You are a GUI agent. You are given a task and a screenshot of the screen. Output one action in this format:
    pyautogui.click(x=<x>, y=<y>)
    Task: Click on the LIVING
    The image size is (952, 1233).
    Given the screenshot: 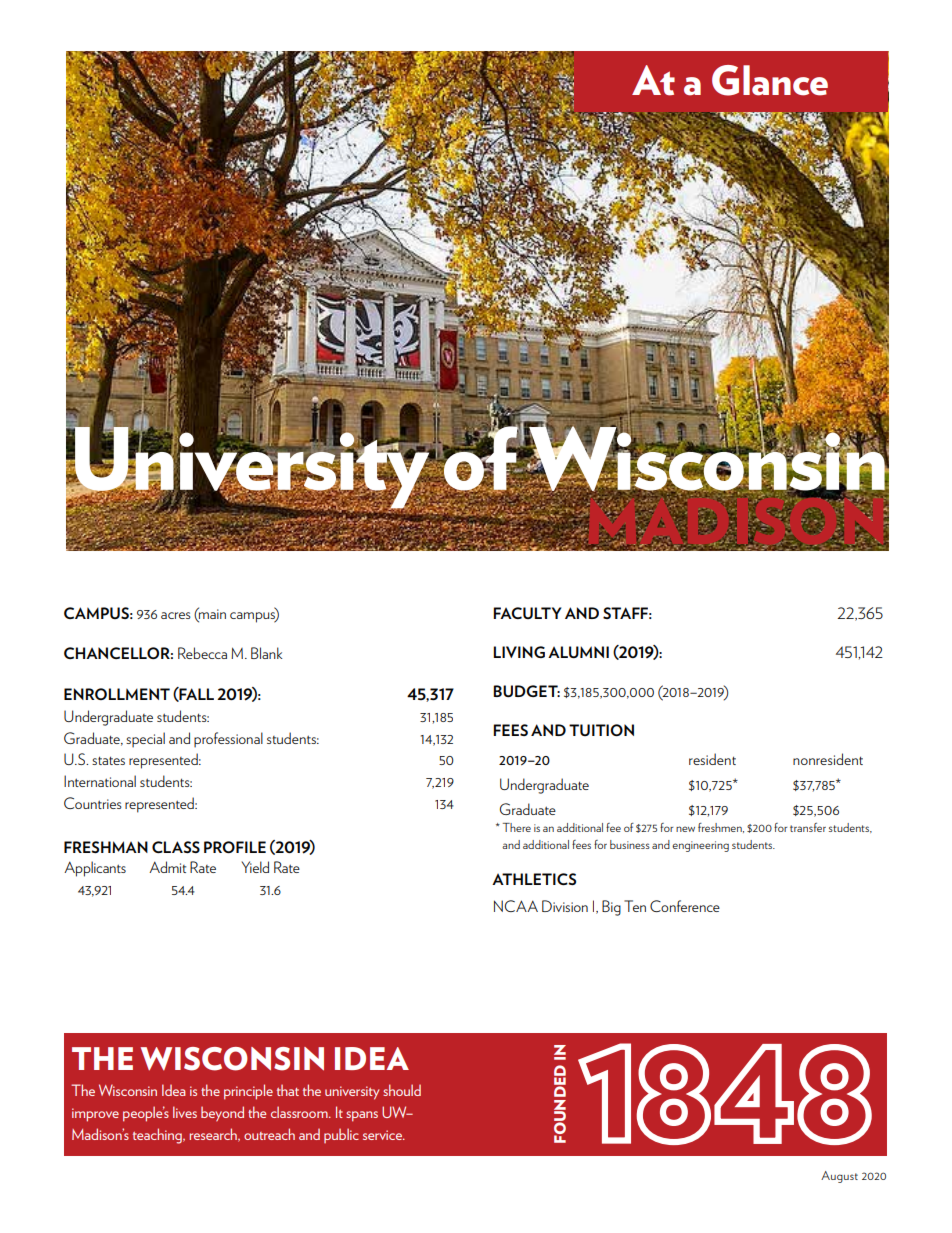 What is the action you would take?
    pyautogui.click(x=519, y=652)
